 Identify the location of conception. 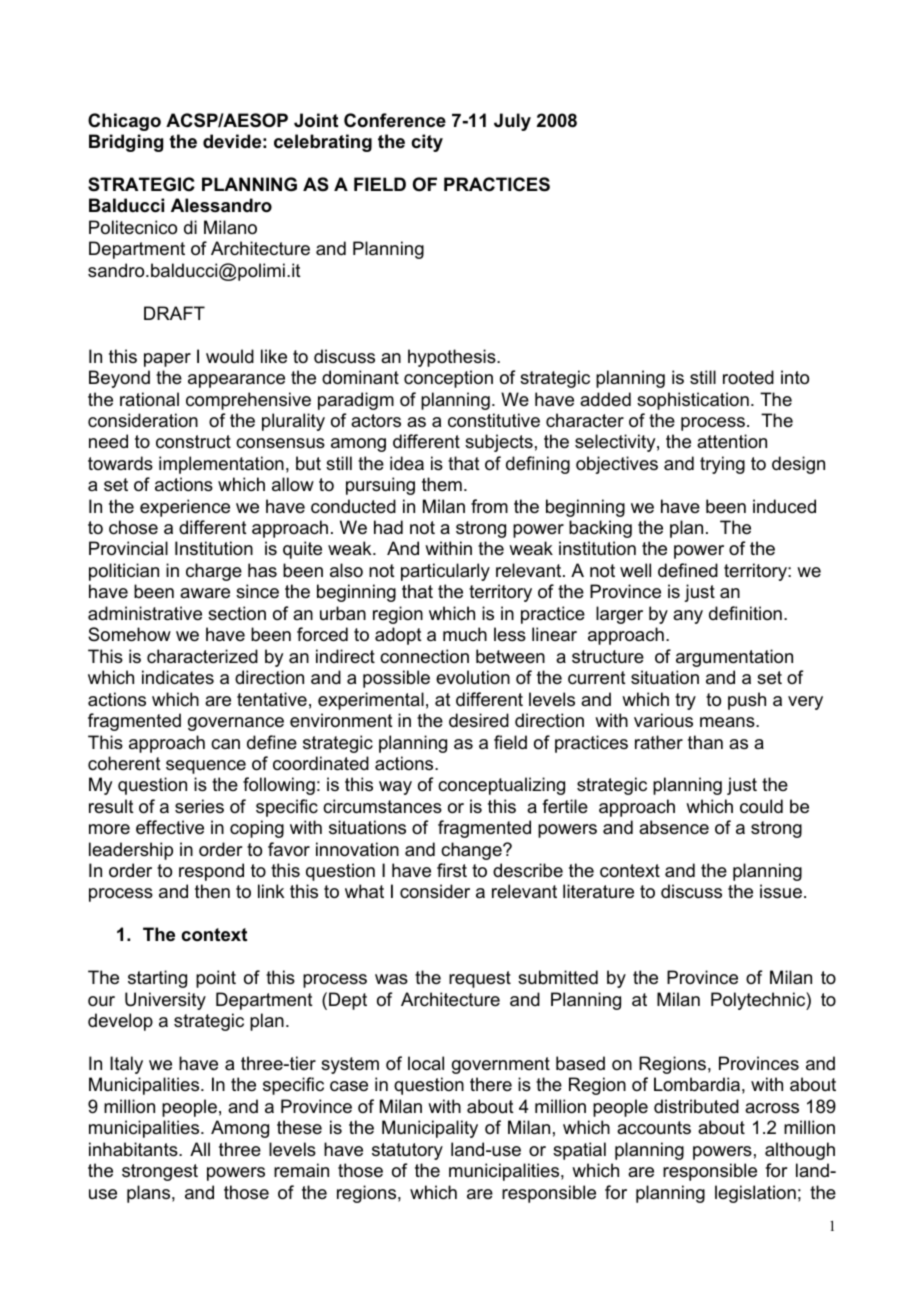
(448, 379).
